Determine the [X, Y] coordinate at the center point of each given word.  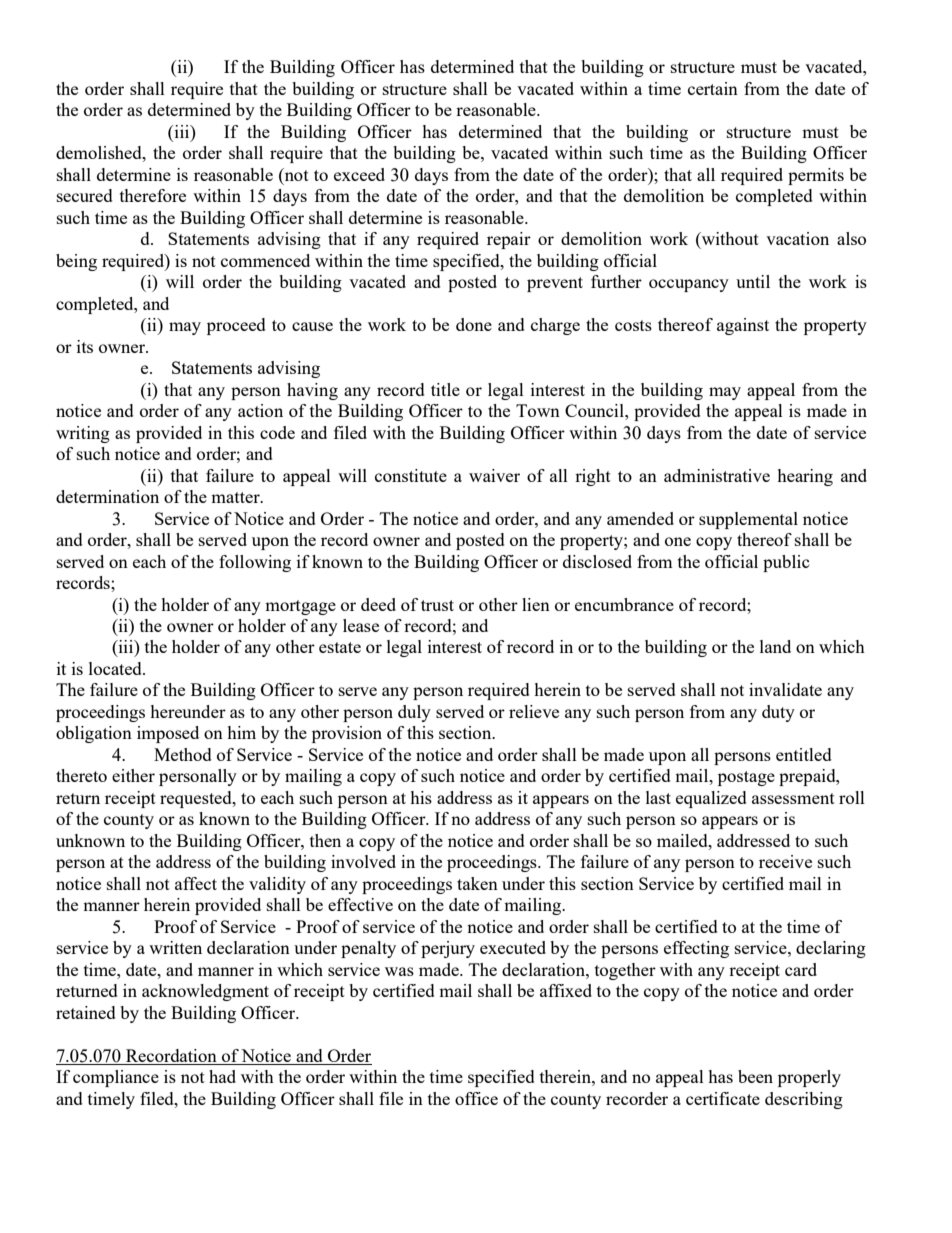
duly [414, 713]
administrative [717, 475]
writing [83, 434]
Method [183, 754]
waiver [494, 475]
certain [713, 88]
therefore [153, 195]
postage [746, 778]
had [222, 1076]
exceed [359, 174]
